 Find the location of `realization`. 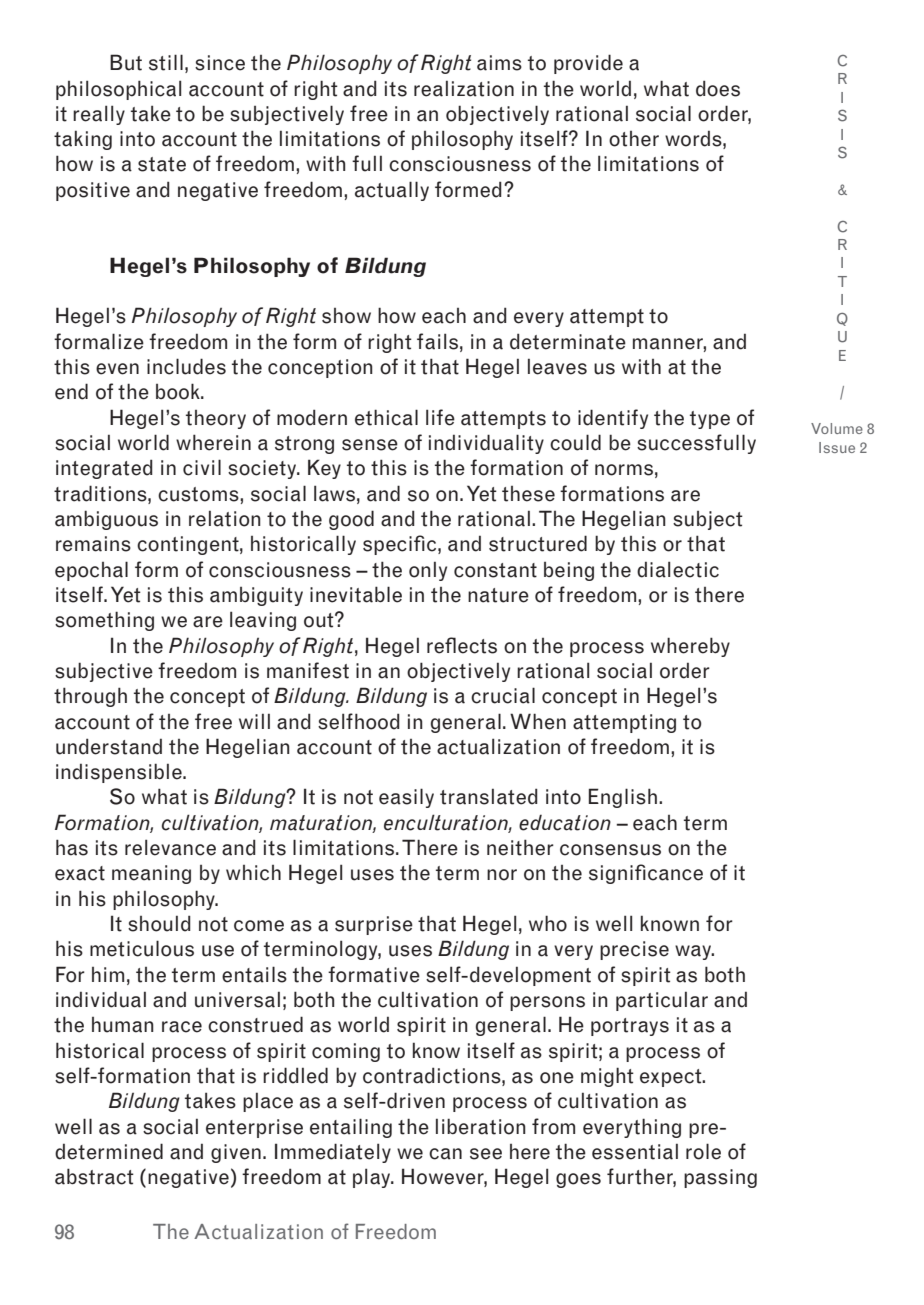

realization is located at coordinates (464, 88).
